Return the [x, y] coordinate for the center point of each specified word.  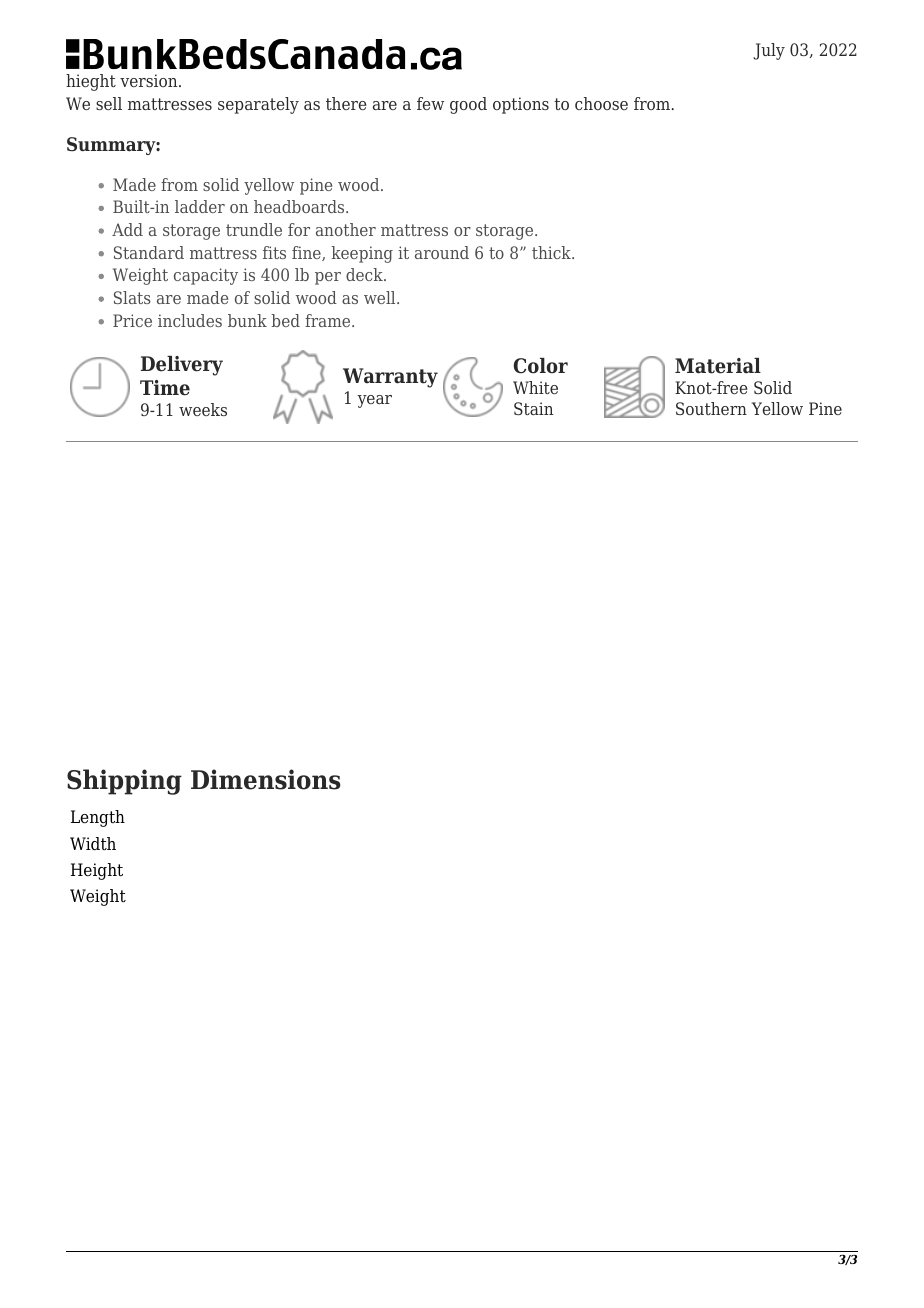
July [769, 51]
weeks [203, 409]
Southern [711, 408]
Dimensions [266, 779]
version [150, 80]
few [430, 103]
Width [93, 844]
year [374, 401]
